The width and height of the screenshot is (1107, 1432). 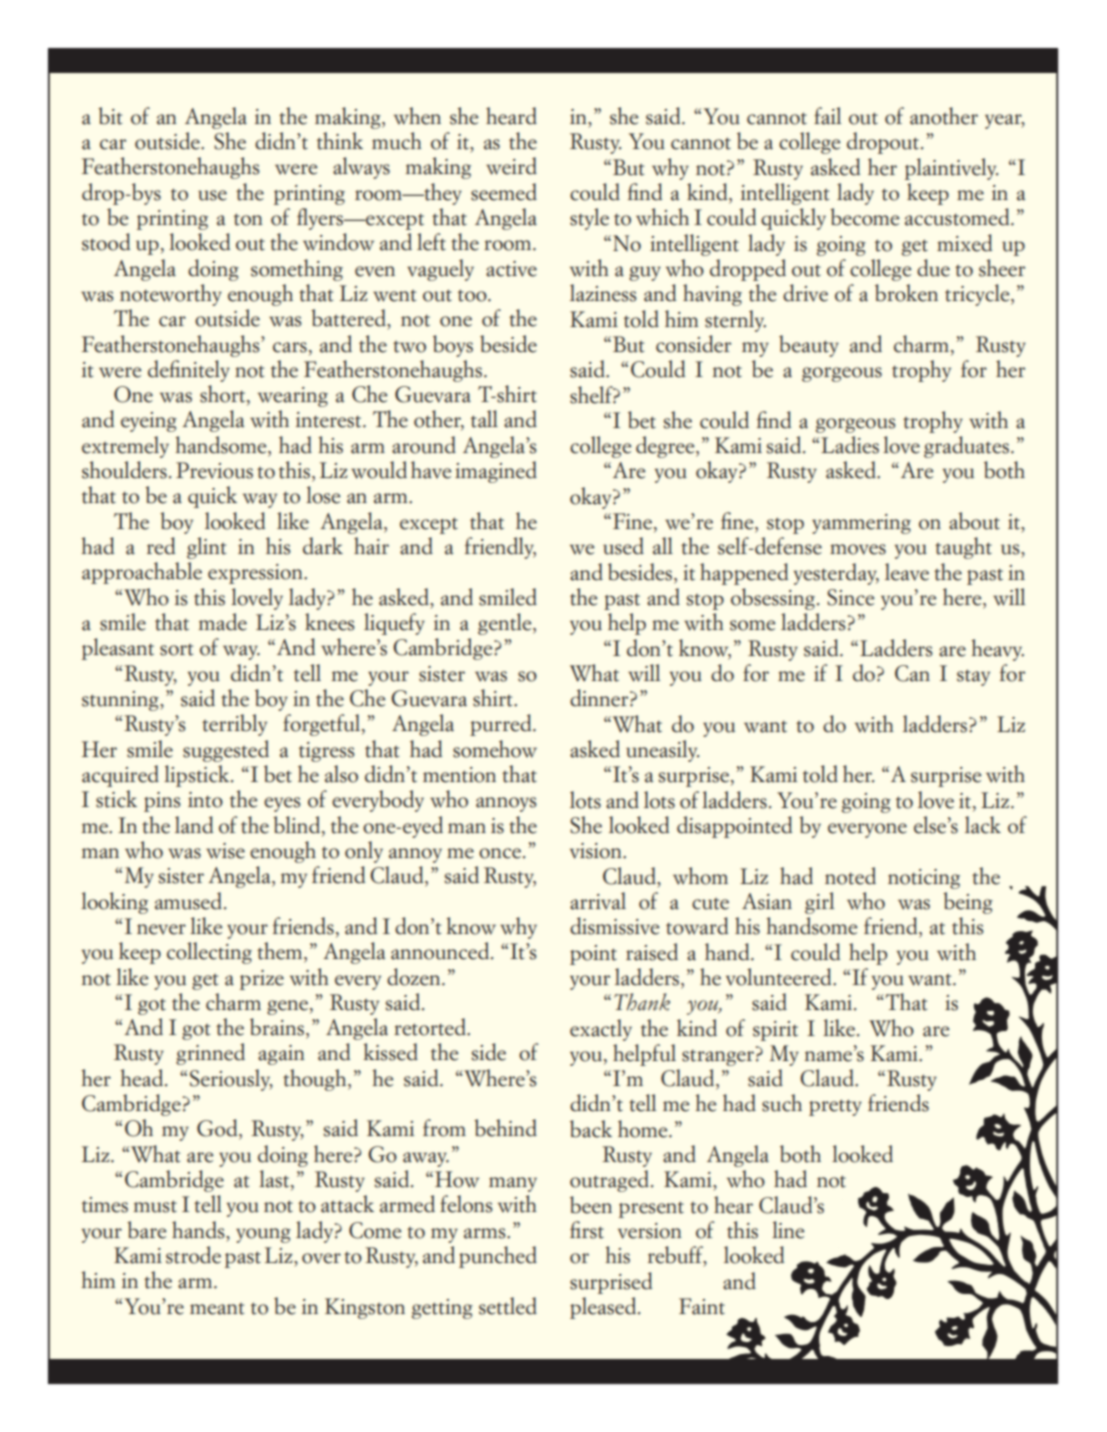 I want to click on stay, so click(x=973, y=677).
